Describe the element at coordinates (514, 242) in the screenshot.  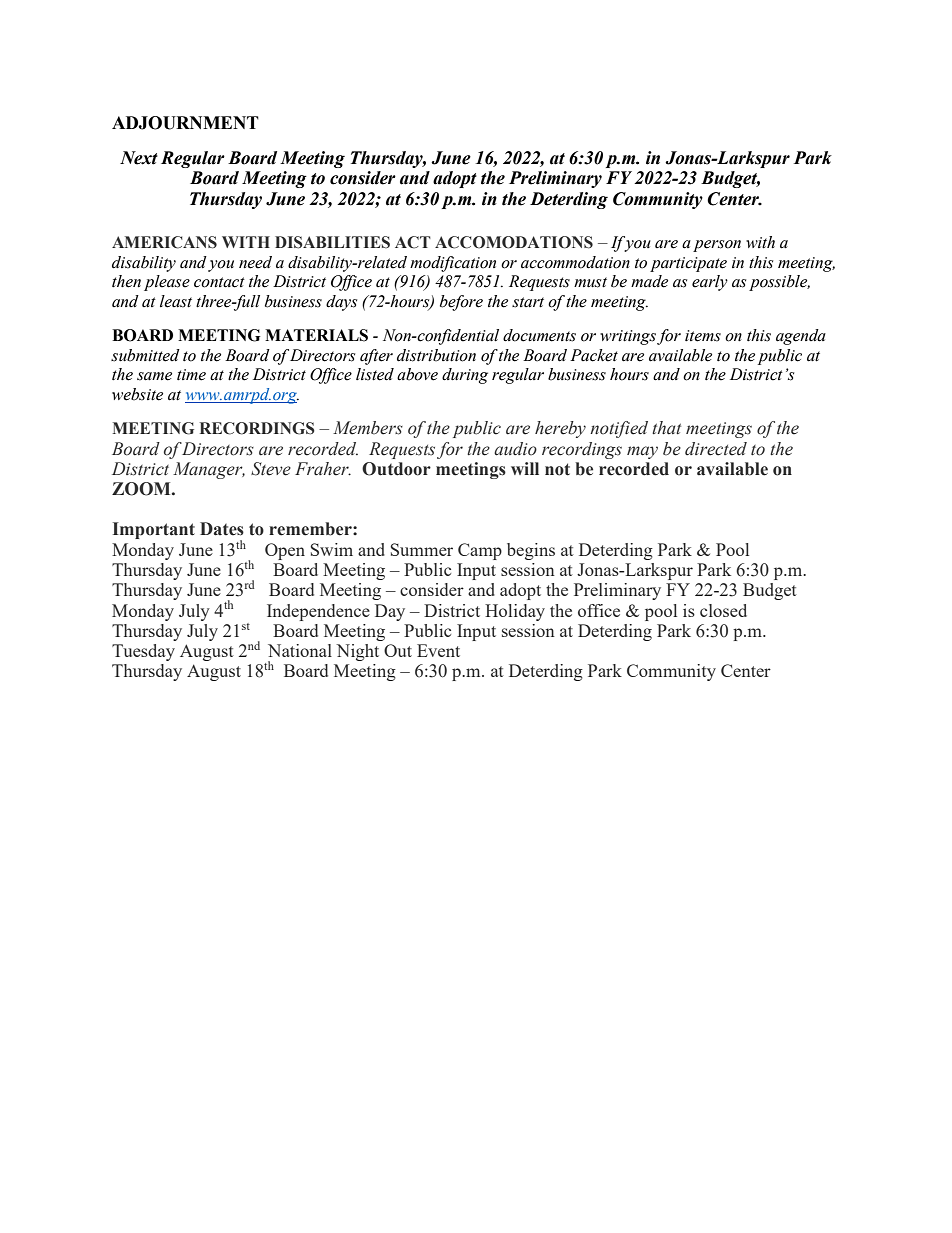
I see `ACCOMODATIONS` at that location.
